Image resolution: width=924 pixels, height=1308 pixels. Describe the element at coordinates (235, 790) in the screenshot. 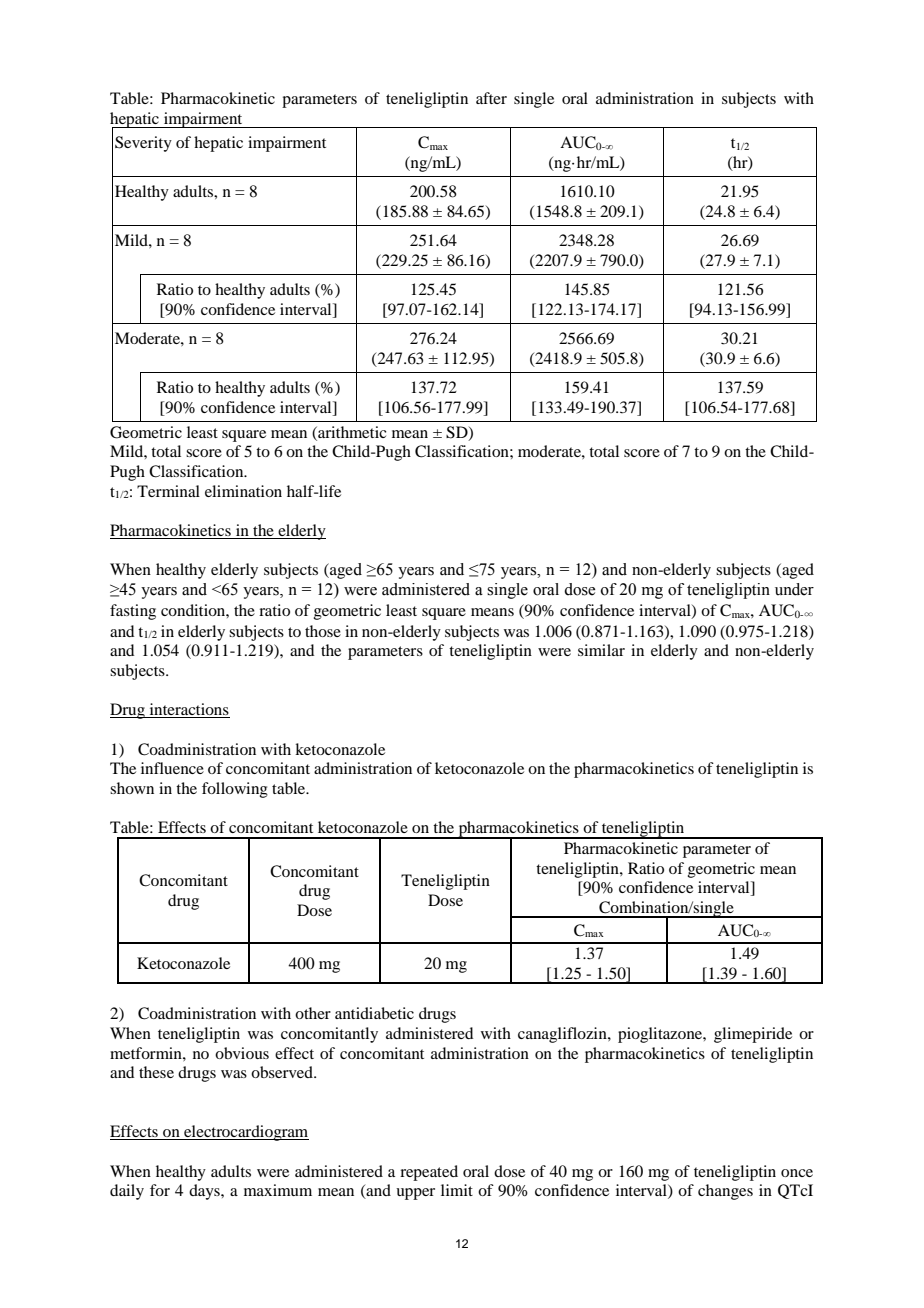

I see `following` at that location.
